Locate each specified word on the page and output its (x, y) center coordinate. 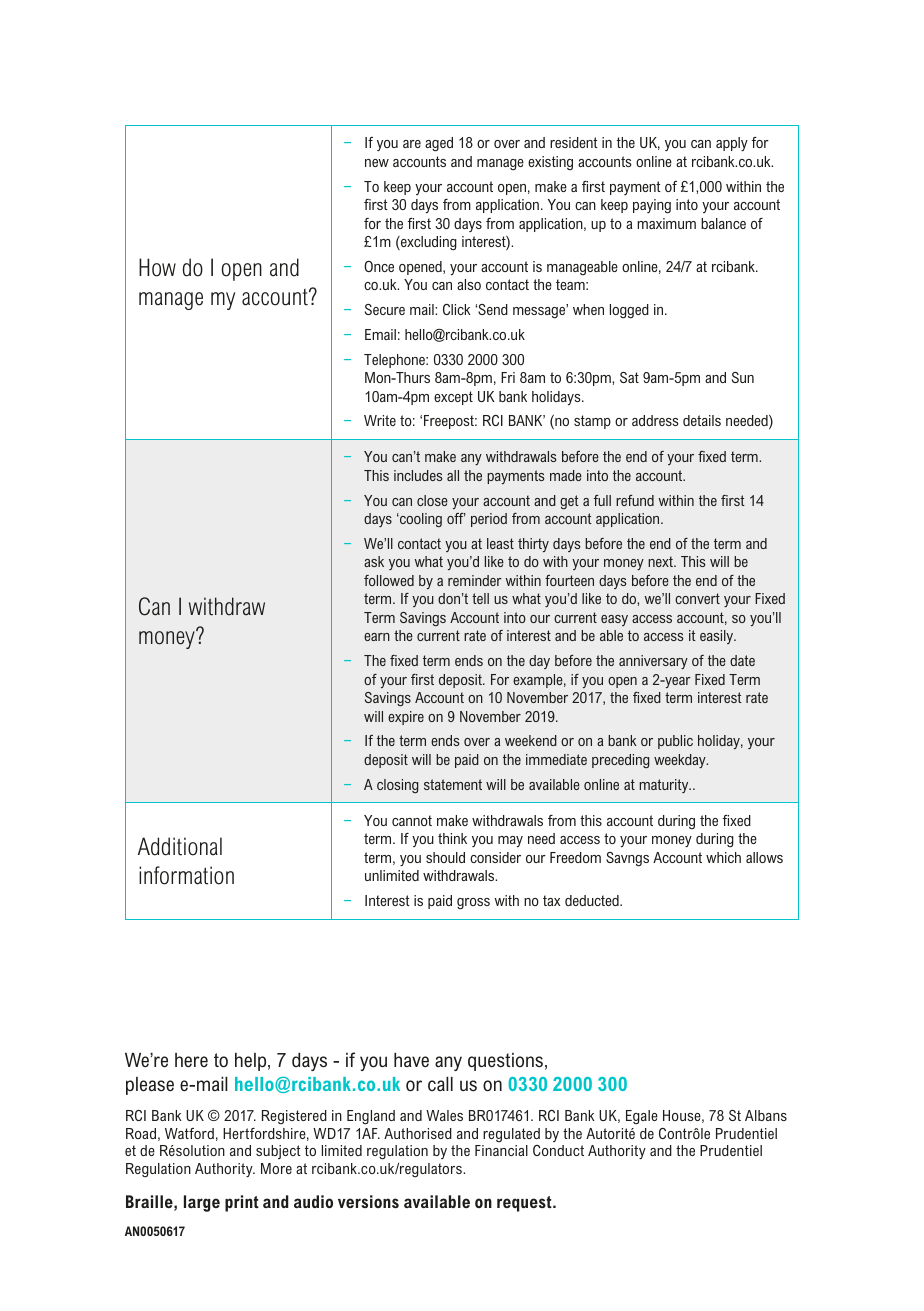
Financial (501, 1150)
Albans (766, 1115)
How (157, 267)
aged (439, 144)
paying (652, 206)
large (202, 1203)
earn (377, 637)
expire (406, 718)
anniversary (653, 662)
